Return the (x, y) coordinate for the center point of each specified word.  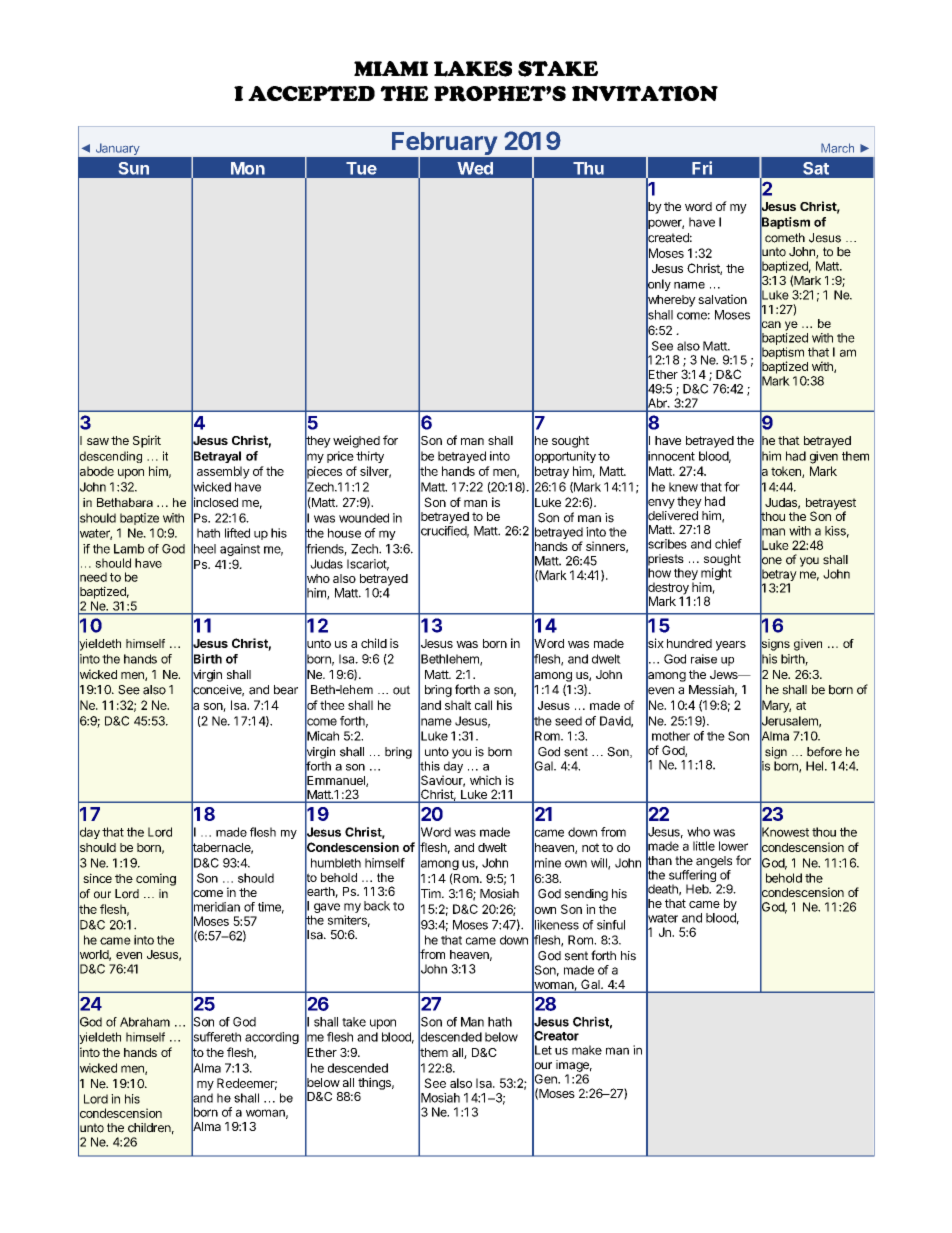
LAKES (473, 69)
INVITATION (645, 93)
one (771, 561)
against (240, 550)
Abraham (145, 1022)
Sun (134, 168)
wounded (364, 518)
